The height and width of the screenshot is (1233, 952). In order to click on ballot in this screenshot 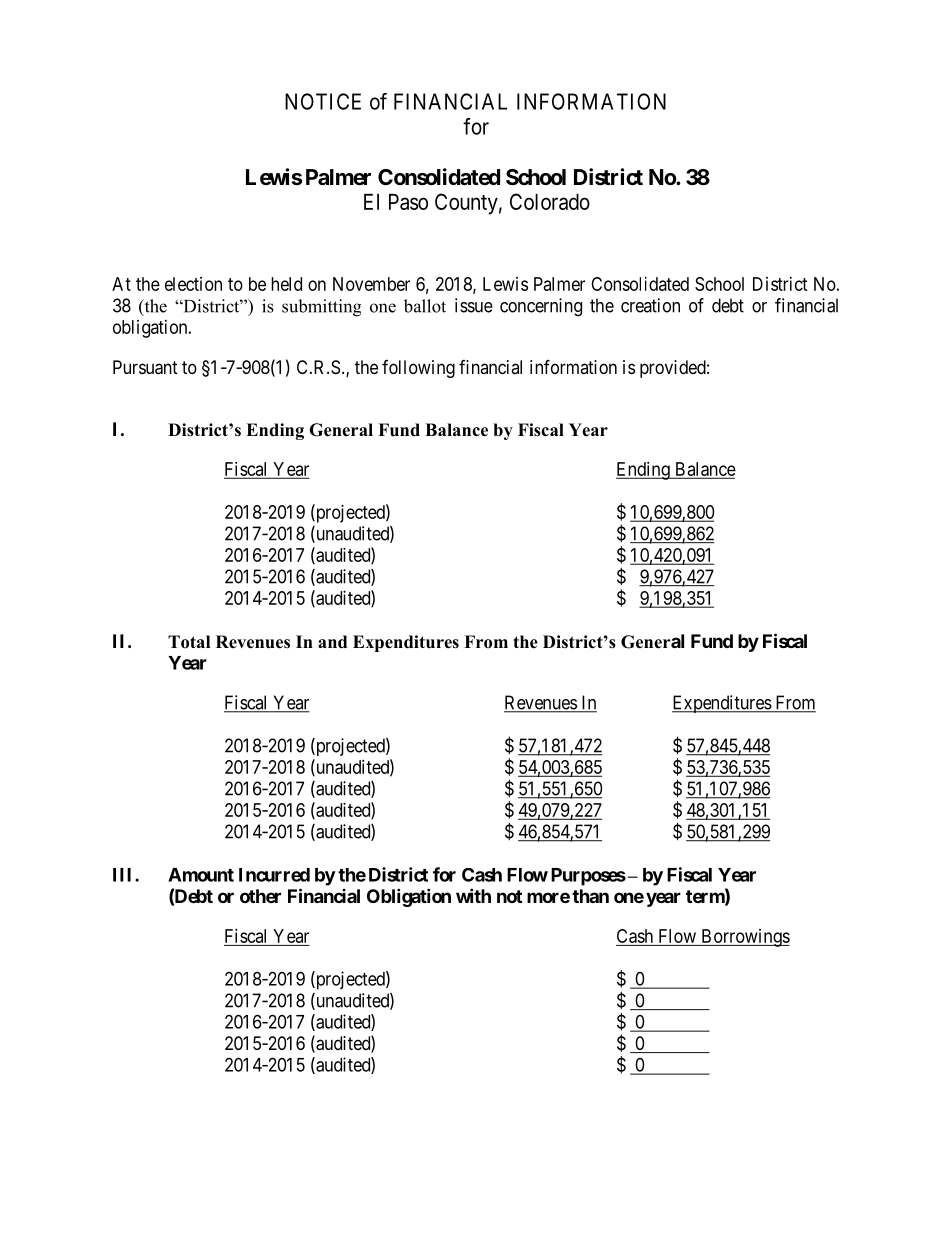, I will do `click(425, 306)`.
